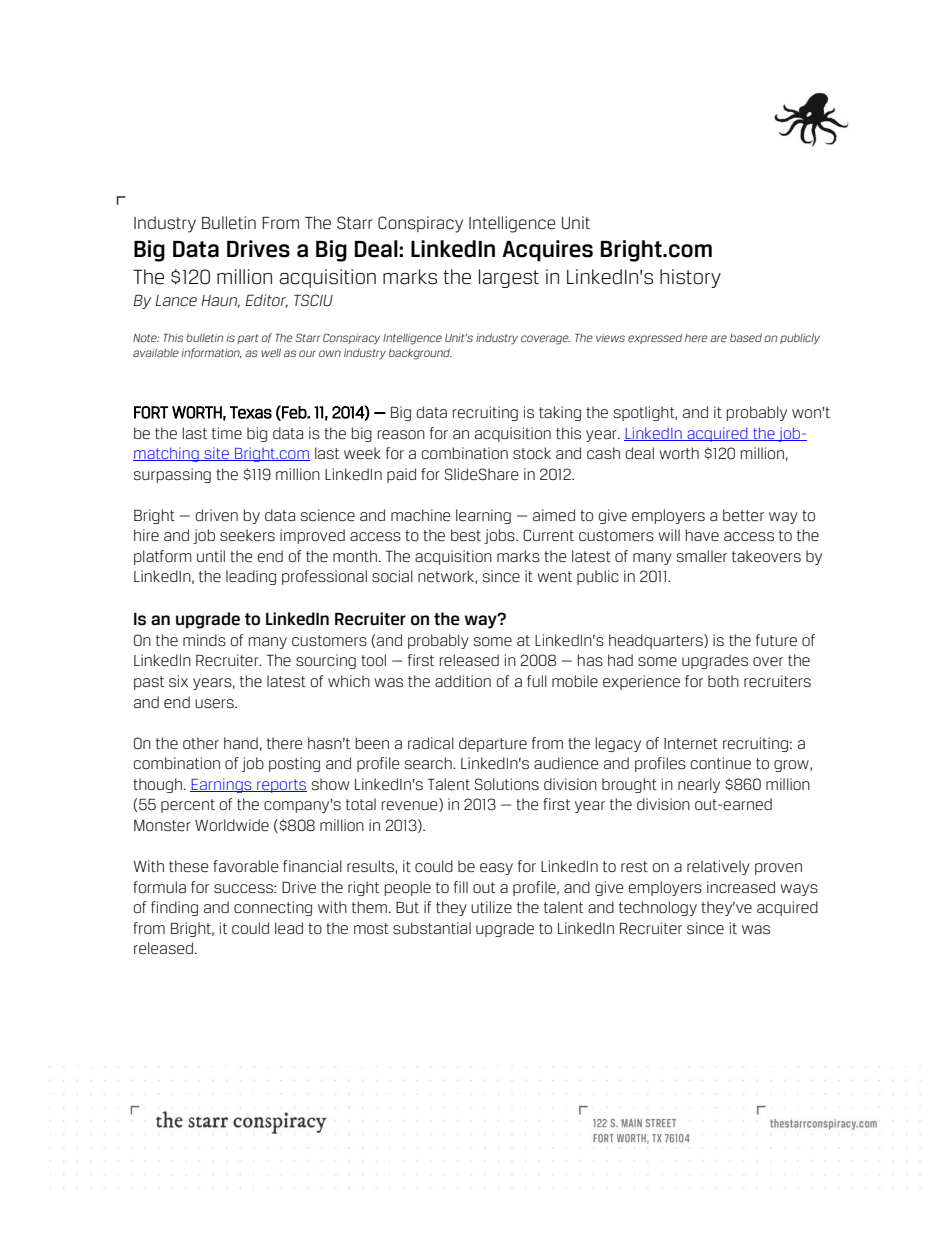 Image resolution: width=952 pixels, height=1233 pixels. I want to click on largest, so click(509, 278).
